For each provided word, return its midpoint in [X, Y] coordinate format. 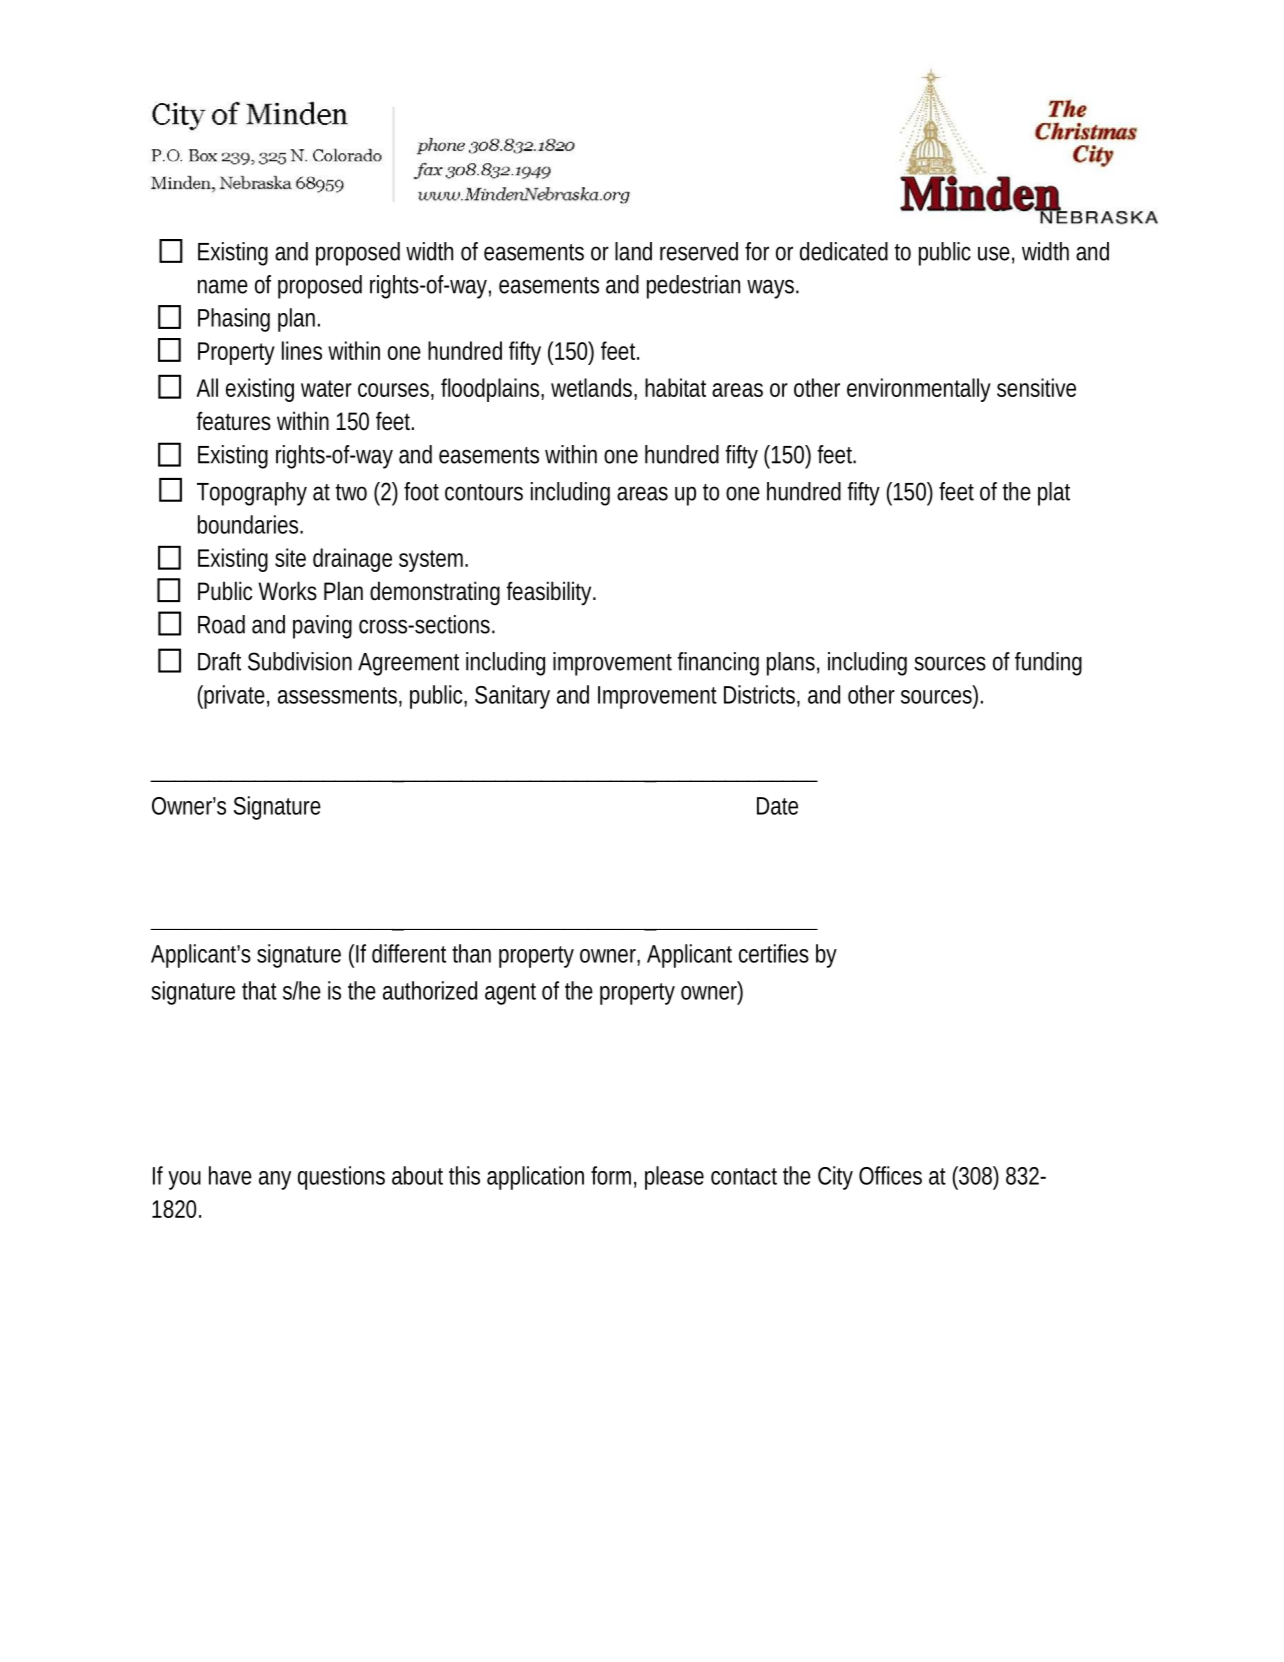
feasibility [548, 593]
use [994, 253]
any [275, 1180]
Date [777, 806]
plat [1054, 494]
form [611, 1175]
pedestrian [693, 287]
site [290, 557]
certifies [774, 953]
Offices [890, 1175]
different [409, 953]
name [223, 286]
